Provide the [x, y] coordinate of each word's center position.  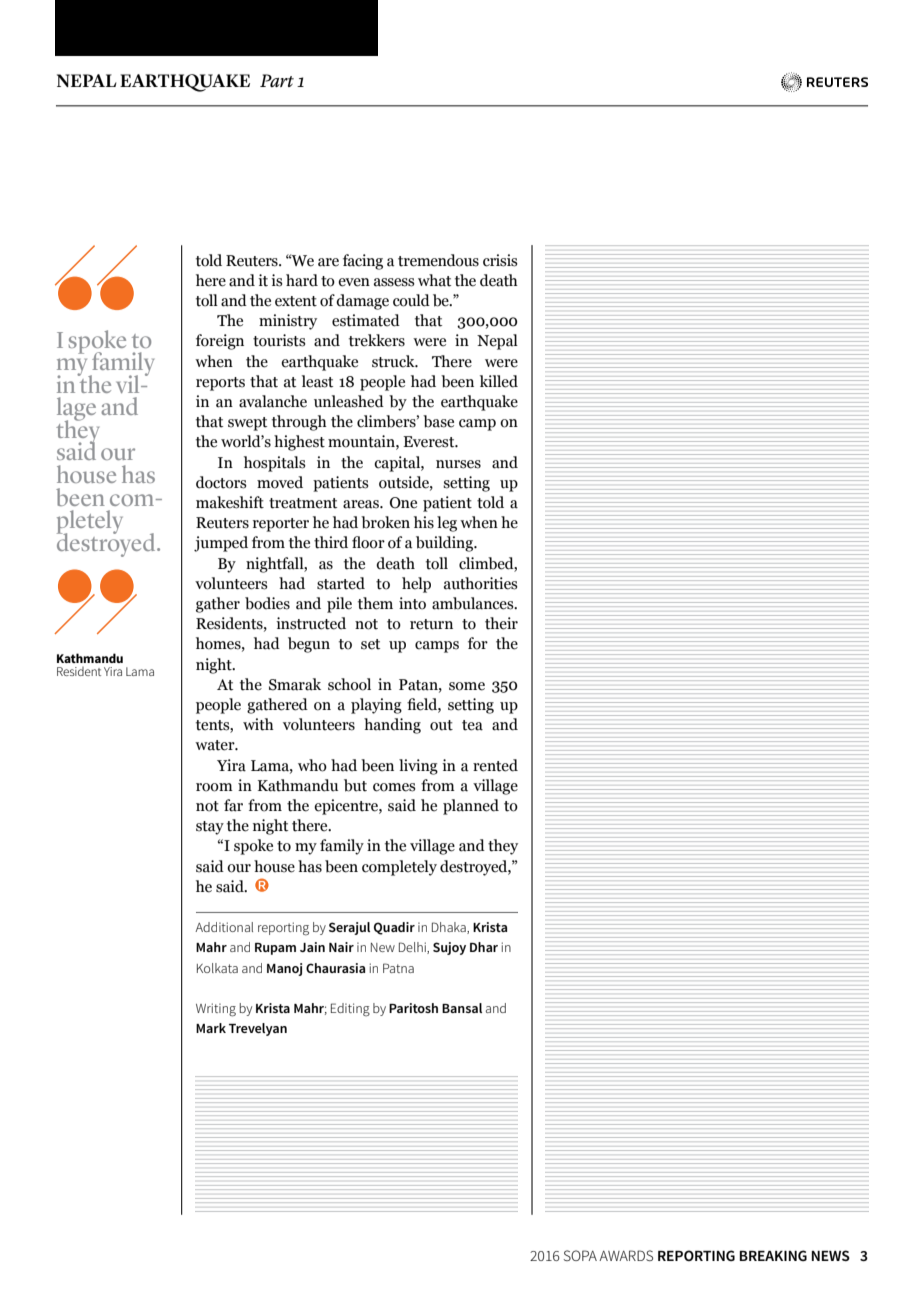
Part [277, 80]
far [233, 805]
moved [280, 482]
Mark [211, 1028]
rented [495, 765]
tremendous [438, 260]
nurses [458, 464]
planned [471, 807]
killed [499, 381]
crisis [500, 260]
